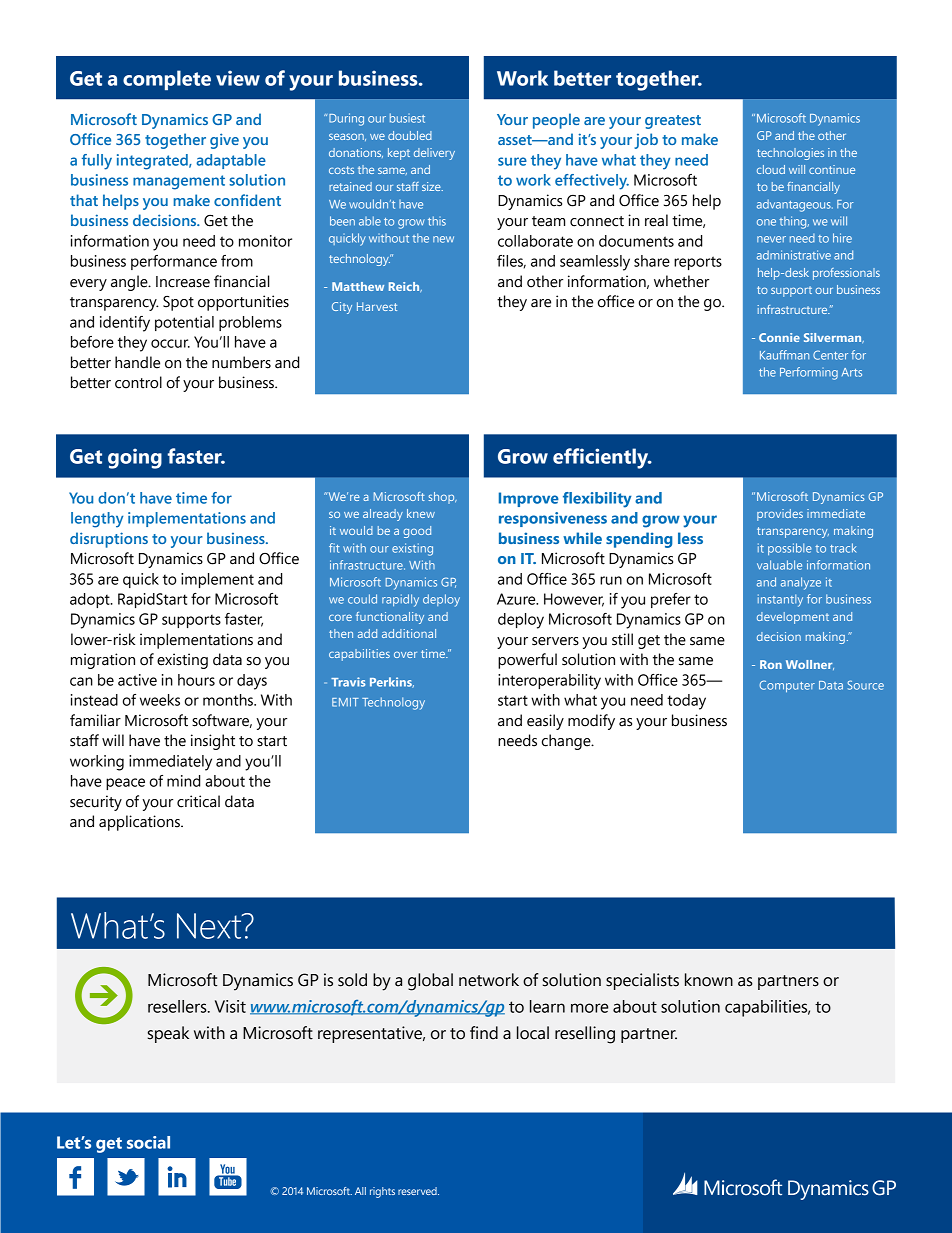 This document has width=952, height=1233. I want to click on complete, so click(167, 80).
